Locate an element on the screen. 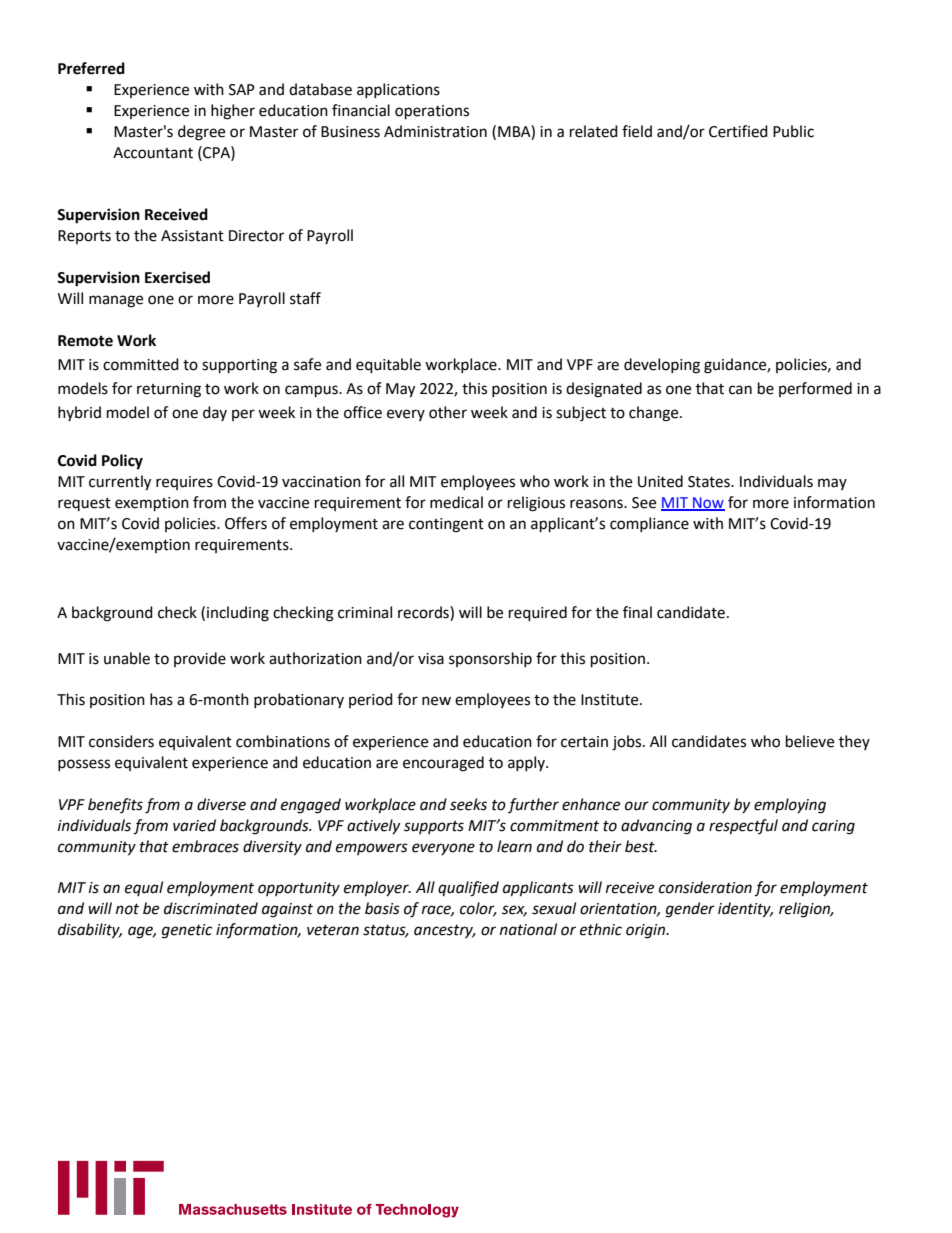 This screenshot has width=952, height=1233. higher is located at coordinates (233, 112).
